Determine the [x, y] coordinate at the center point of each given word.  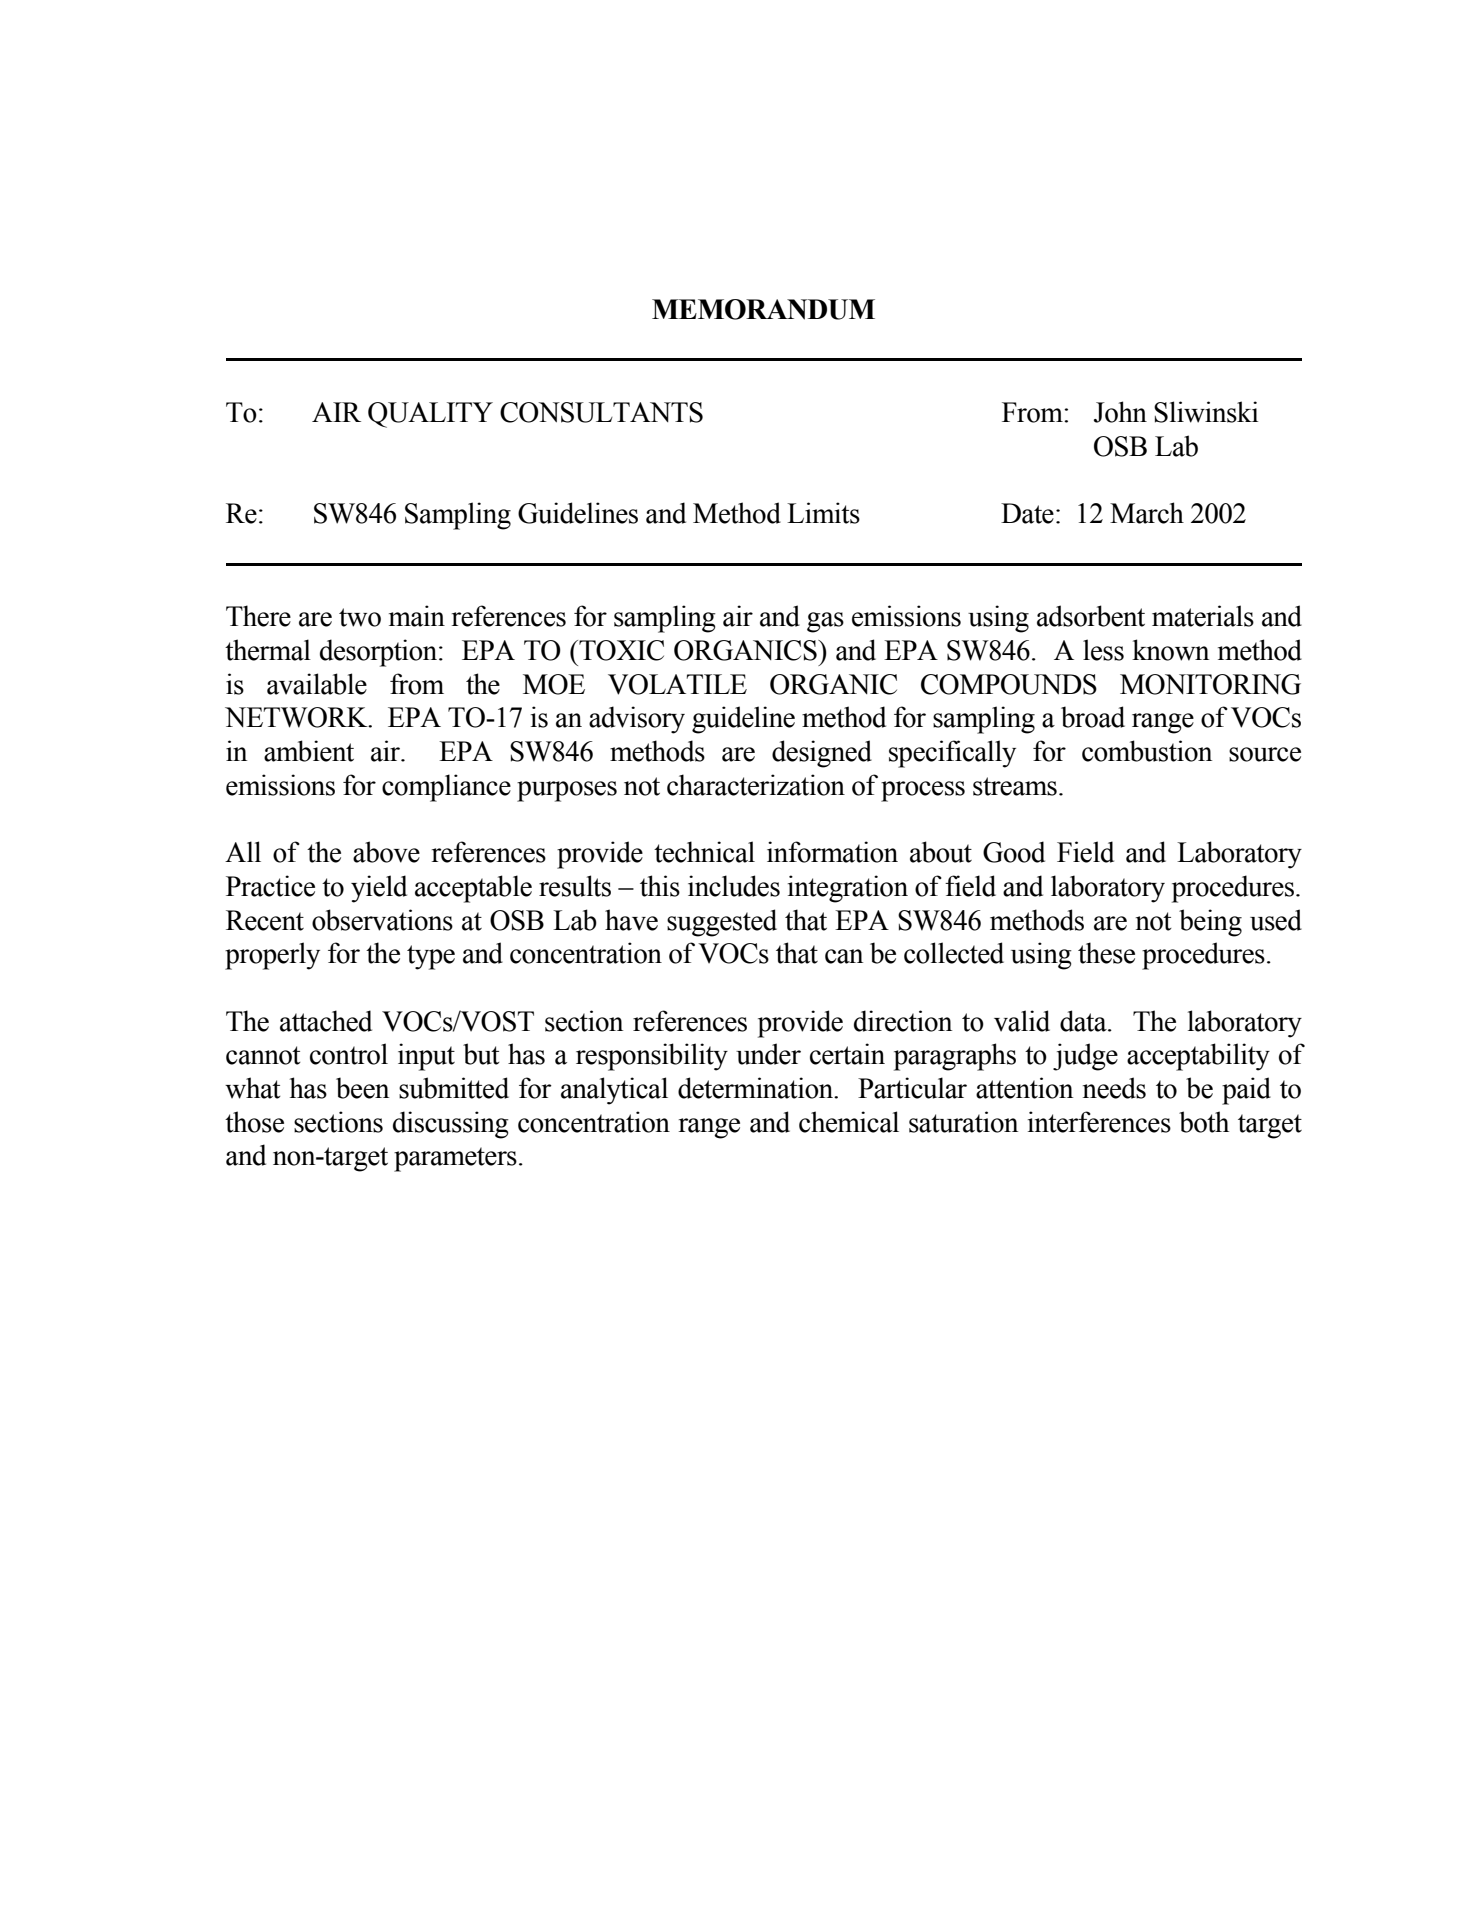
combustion [1147, 751]
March [1147, 513]
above [386, 852]
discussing [451, 1125]
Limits [823, 513]
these [1106, 953]
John [1120, 412]
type [431, 957]
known [1170, 650]
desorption [380, 653]
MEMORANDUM [763, 309]
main [417, 616]
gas [825, 622]
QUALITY [430, 415]
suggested [722, 923]
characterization [756, 785]
